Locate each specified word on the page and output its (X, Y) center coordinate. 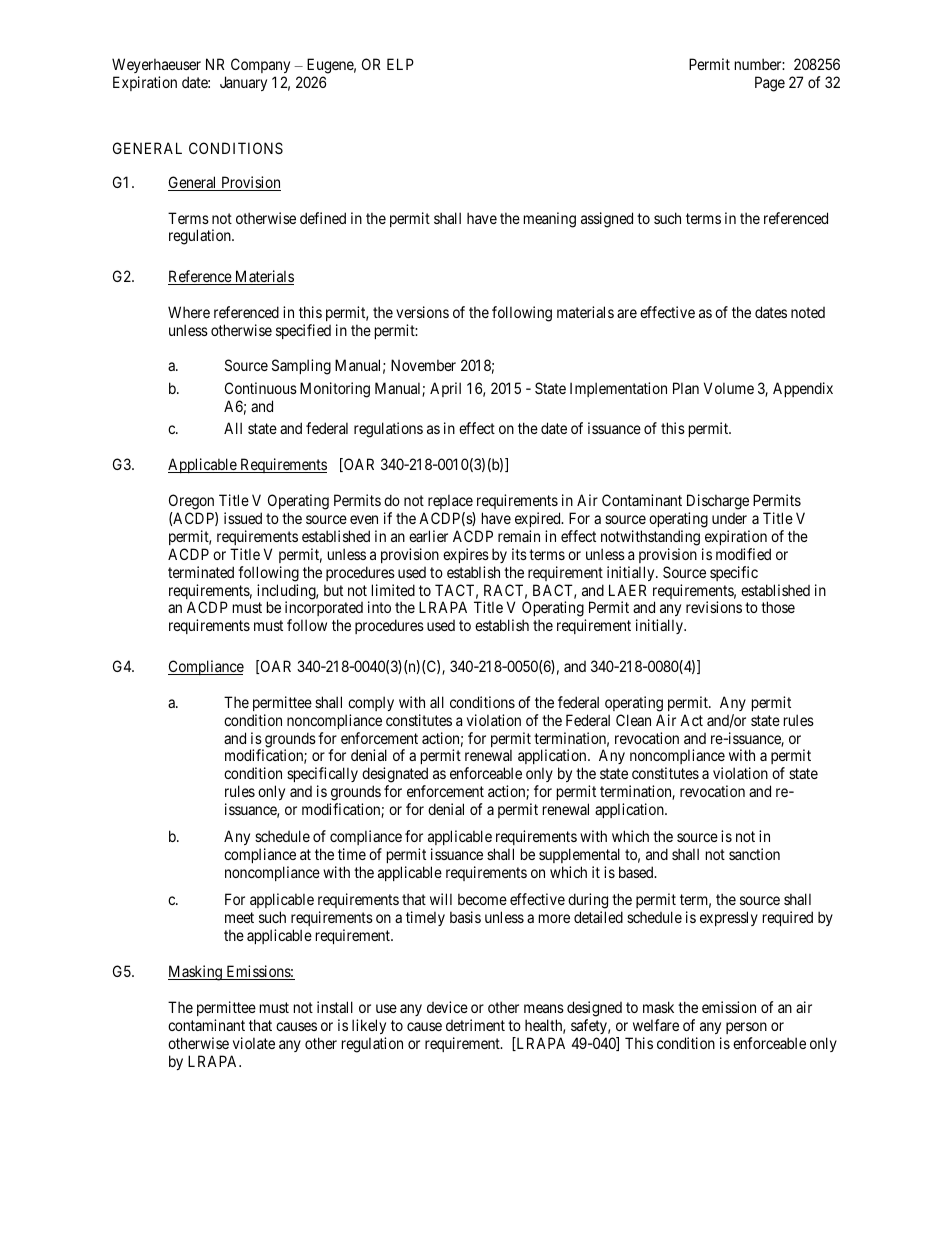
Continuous (261, 388)
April (445, 389)
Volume (729, 388)
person (746, 1028)
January (243, 83)
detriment (475, 1025)
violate (254, 1043)
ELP (400, 64)
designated (395, 776)
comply (371, 703)
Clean (633, 720)
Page (770, 84)
